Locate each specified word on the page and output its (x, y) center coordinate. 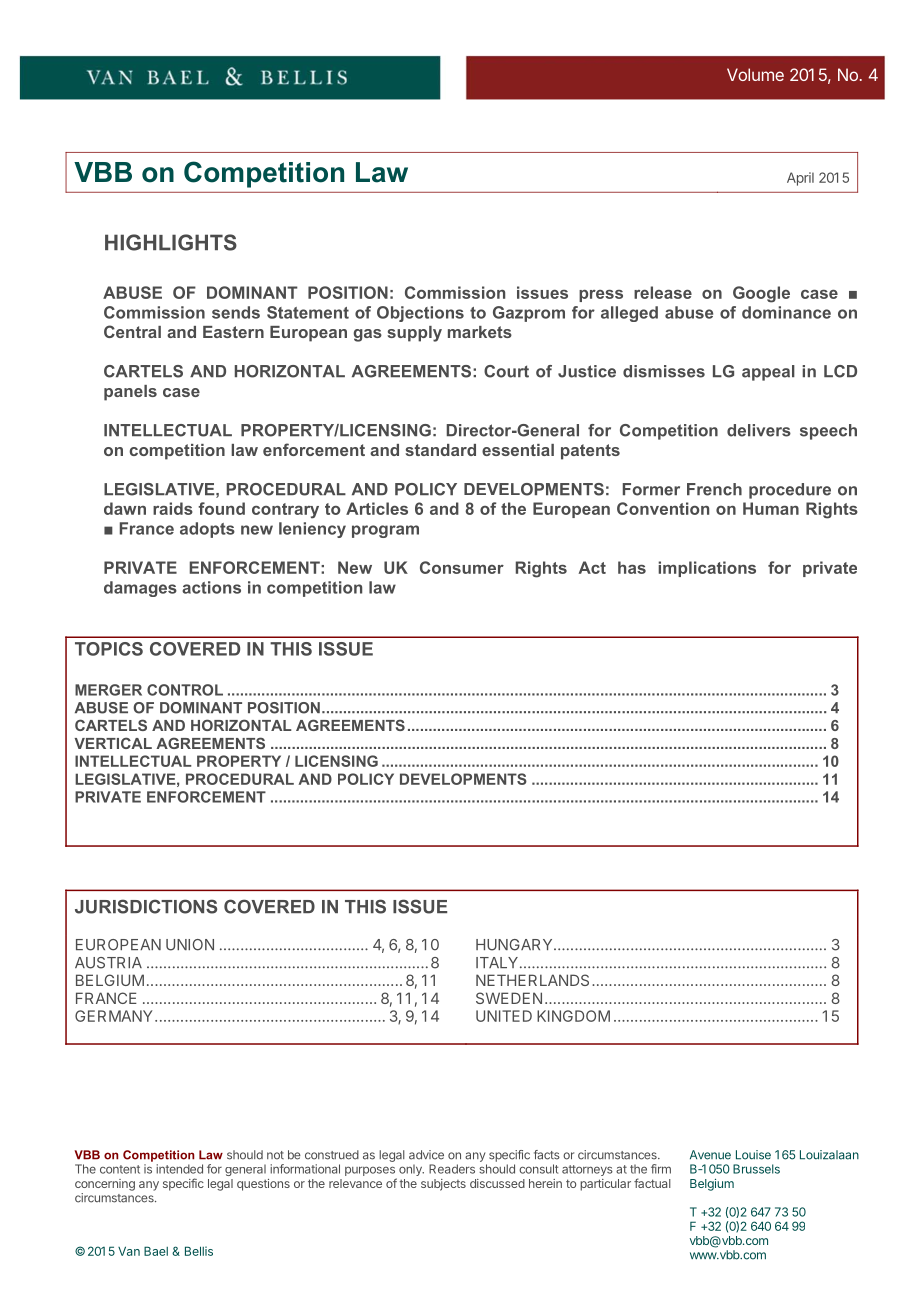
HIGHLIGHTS (171, 242)
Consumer (462, 567)
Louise (753, 1155)
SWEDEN (509, 998)
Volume (755, 74)
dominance (786, 312)
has (632, 567)
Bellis (199, 1251)
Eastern (233, 332)
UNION (190, 945)
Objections (420, 314)
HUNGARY (515, 945)
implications (707, 569)
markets (480, 332)
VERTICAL (113, 743)
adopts (207, 530)
